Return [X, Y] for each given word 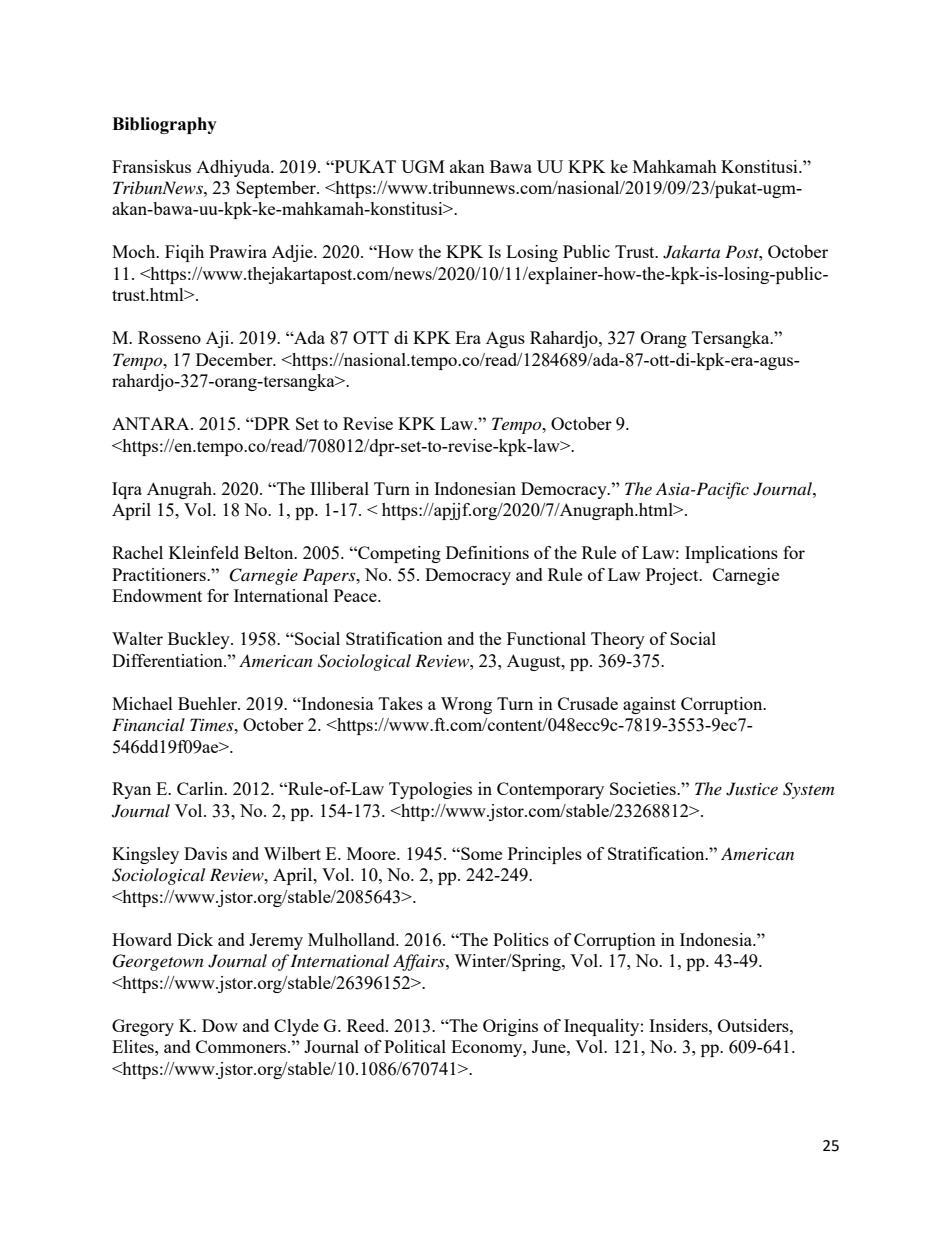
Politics [521, 939]
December [235, 359]
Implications [731, 554]
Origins [510, 1027]
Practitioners [160, 574]
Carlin [201, 788]
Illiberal [339, 488]
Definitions [487, 552]
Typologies [430, 790]
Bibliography [164, 125]
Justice [752, 789]
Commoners [242, 1046]
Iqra [127, 490]
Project [673, 576]
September [277, 189]
